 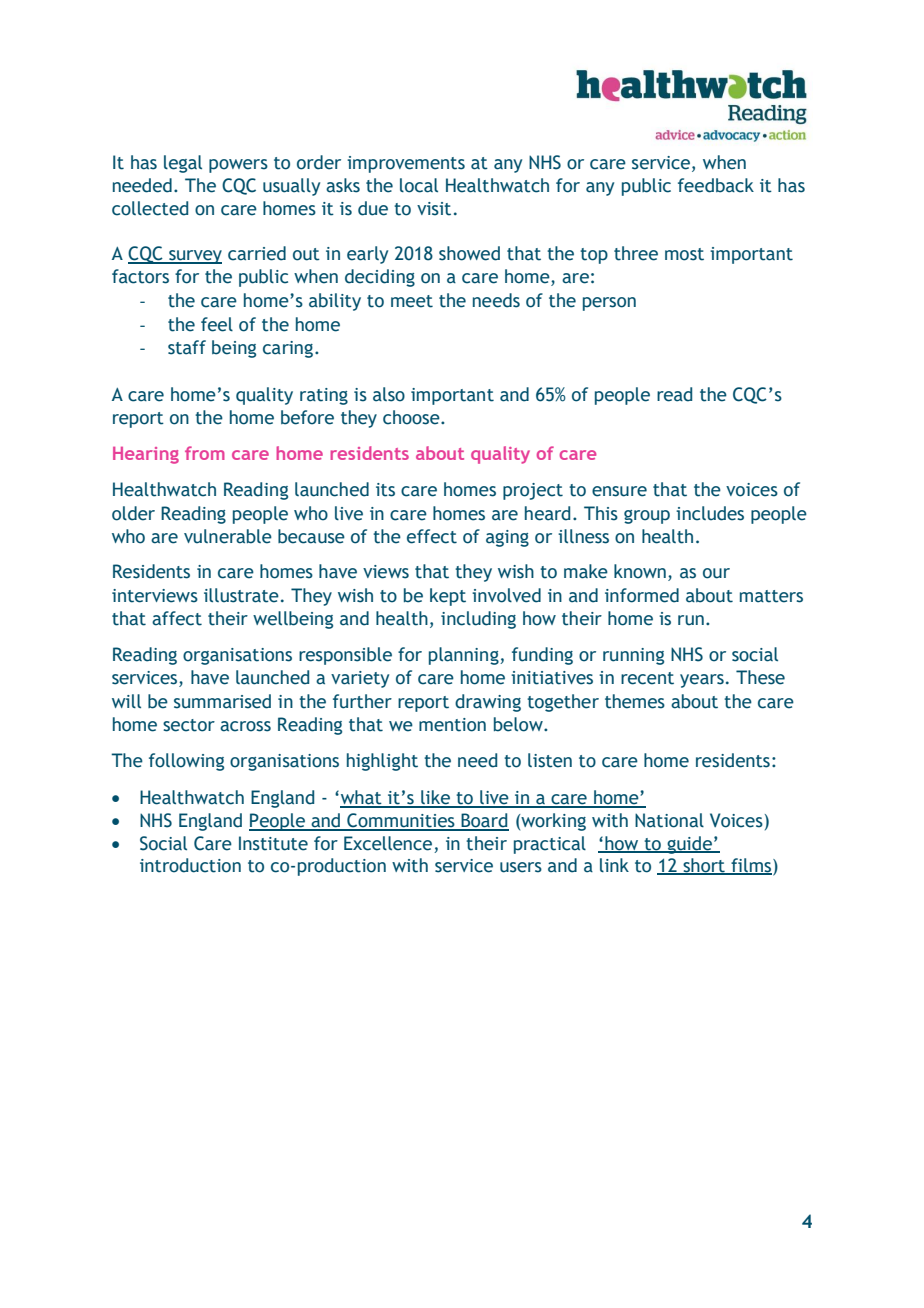 What do you see at coordinates (183, 164) in the page?
I see `legal` at bounding box center [183, 164].
